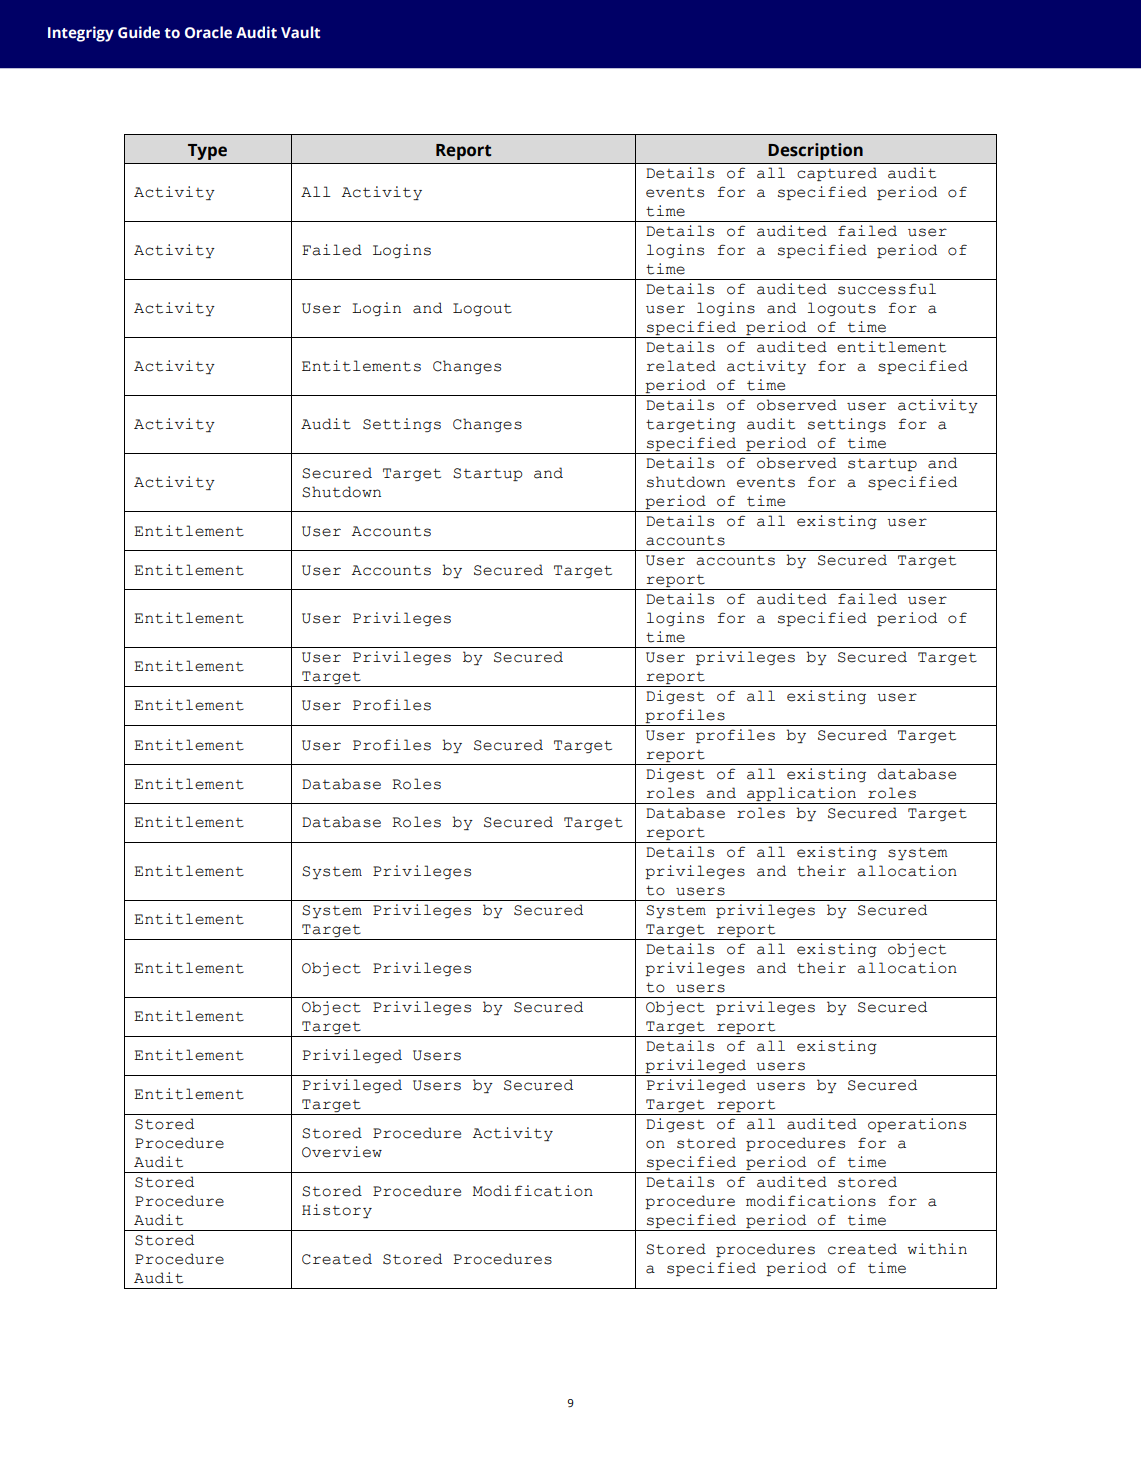 The width and height of the page is (1141, 1477). Describe the element at coordinates (342, 1152) in the page. I see `Overview` at that location.
